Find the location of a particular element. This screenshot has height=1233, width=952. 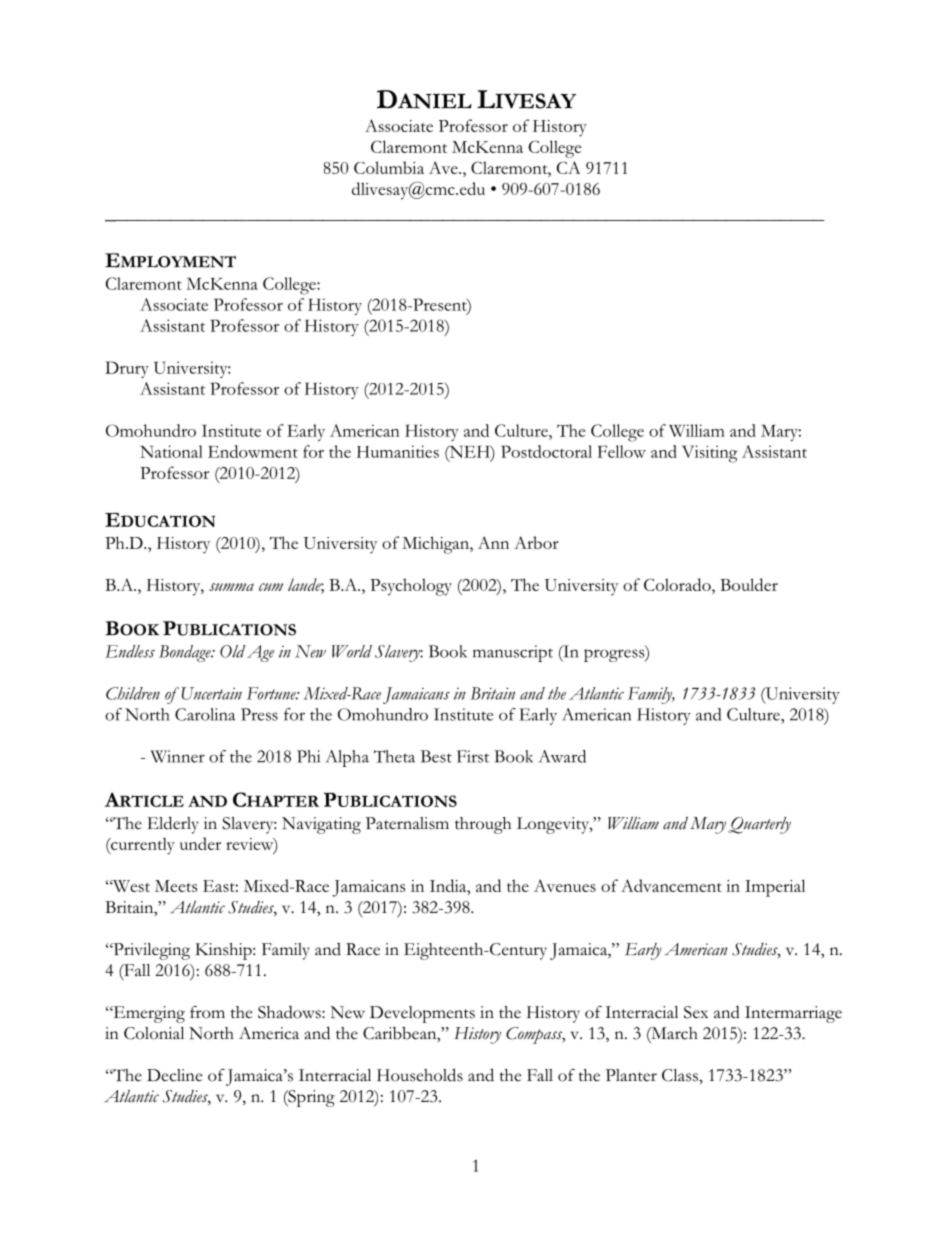

Bondage is located at coordinates (186, 653).
